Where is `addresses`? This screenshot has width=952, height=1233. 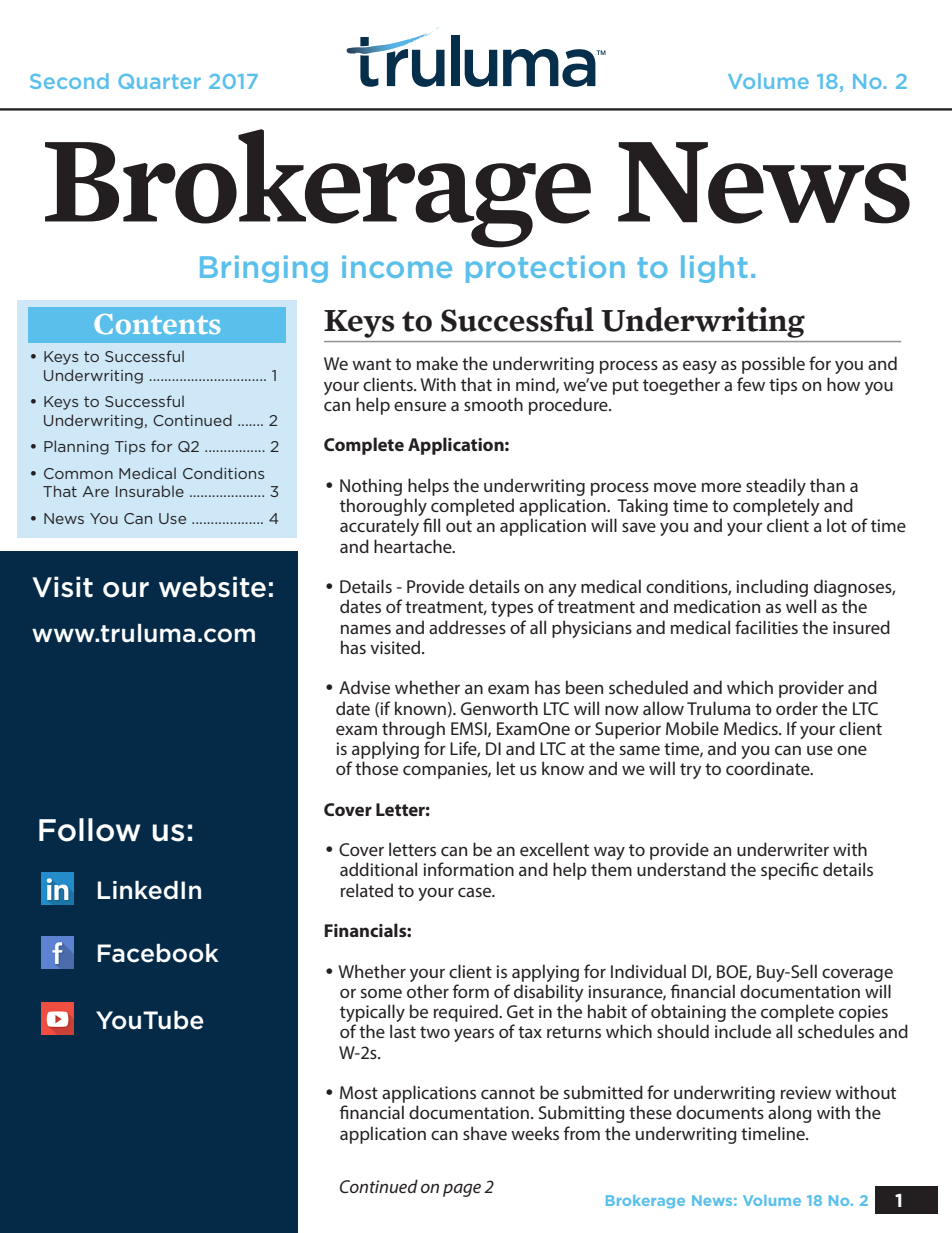 addresses is located at coordinates (467, 627).
